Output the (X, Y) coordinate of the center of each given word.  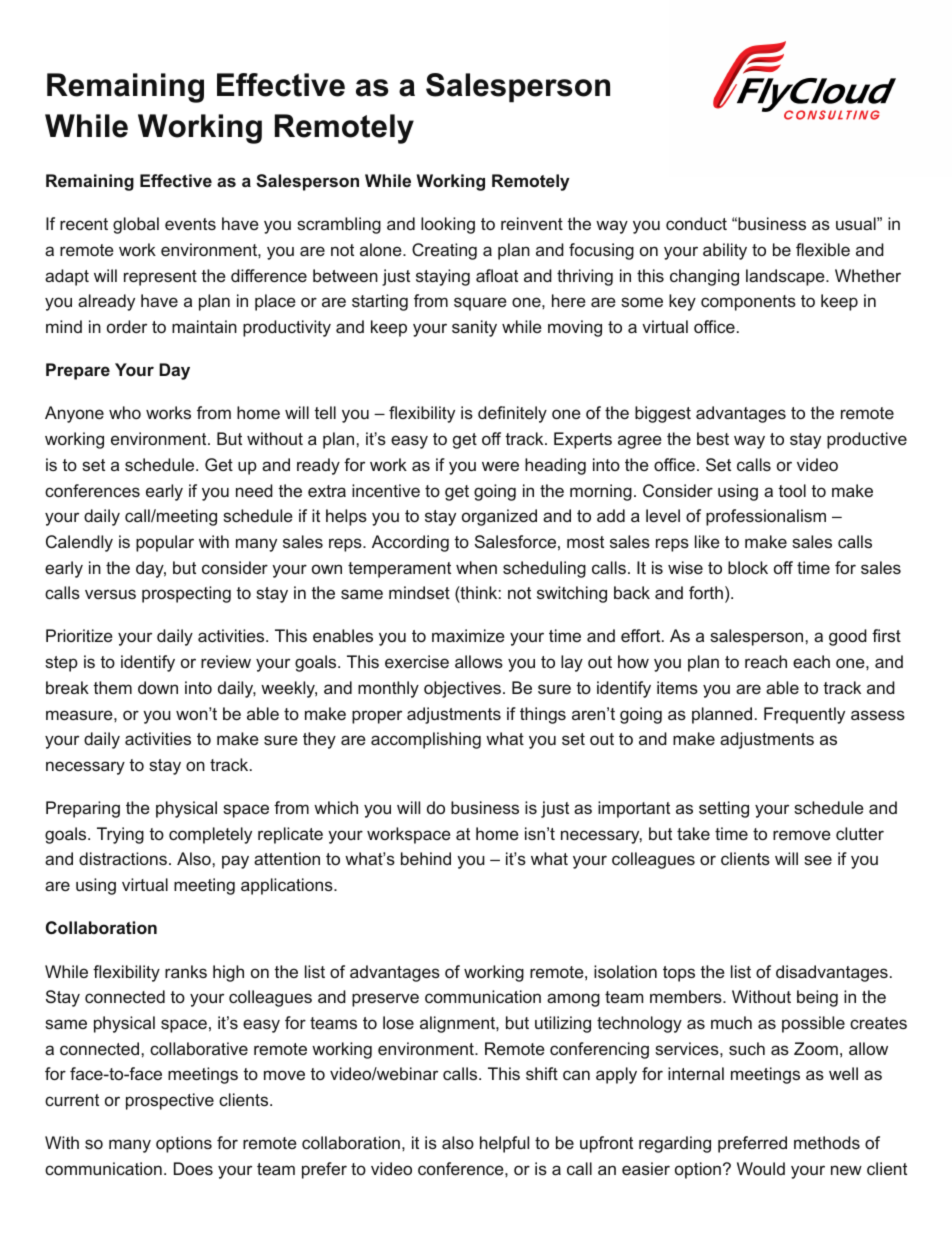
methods (827, 1142)
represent (160, 278)
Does (193, 1168)
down (158, 687)
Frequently (804, 715)
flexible (823, 249)
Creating (444, 251)
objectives (462, 689)
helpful (504, 1144)
